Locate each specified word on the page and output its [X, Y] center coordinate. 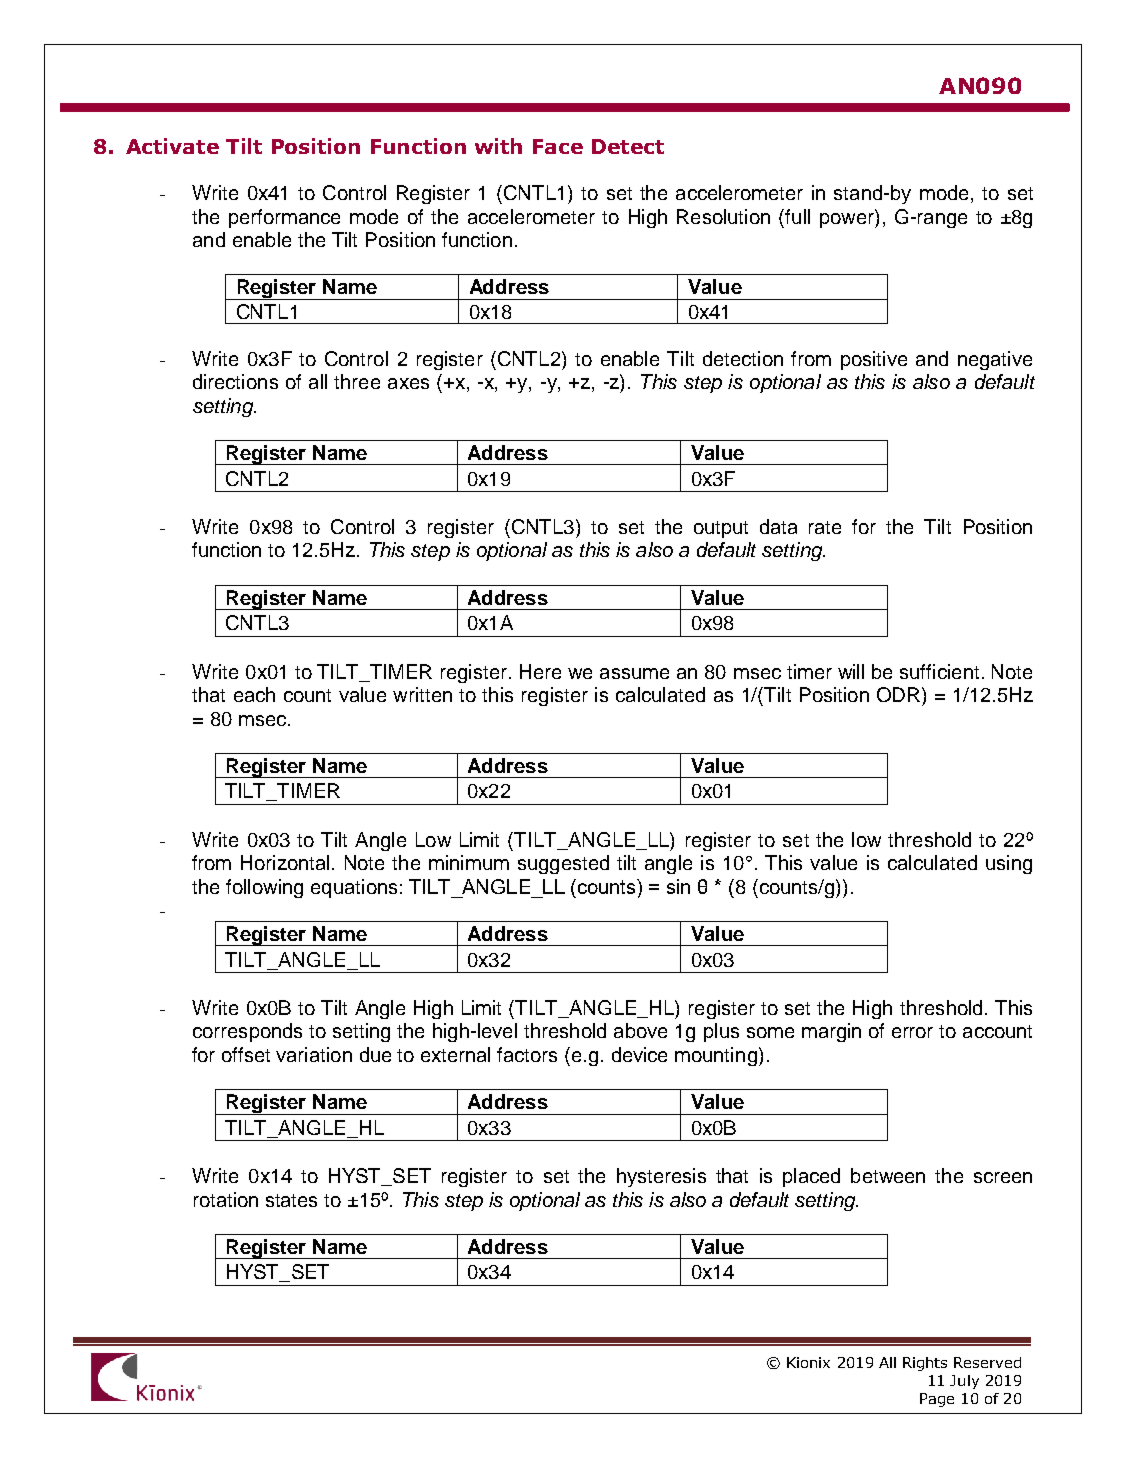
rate [825, 527]
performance [284, 218]
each [254, 694]
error [912, 1032]
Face [558, 146]
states [291, 1200]
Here [540, 671]
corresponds [247, 1032]
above [640, 1030]
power [848, 219]
